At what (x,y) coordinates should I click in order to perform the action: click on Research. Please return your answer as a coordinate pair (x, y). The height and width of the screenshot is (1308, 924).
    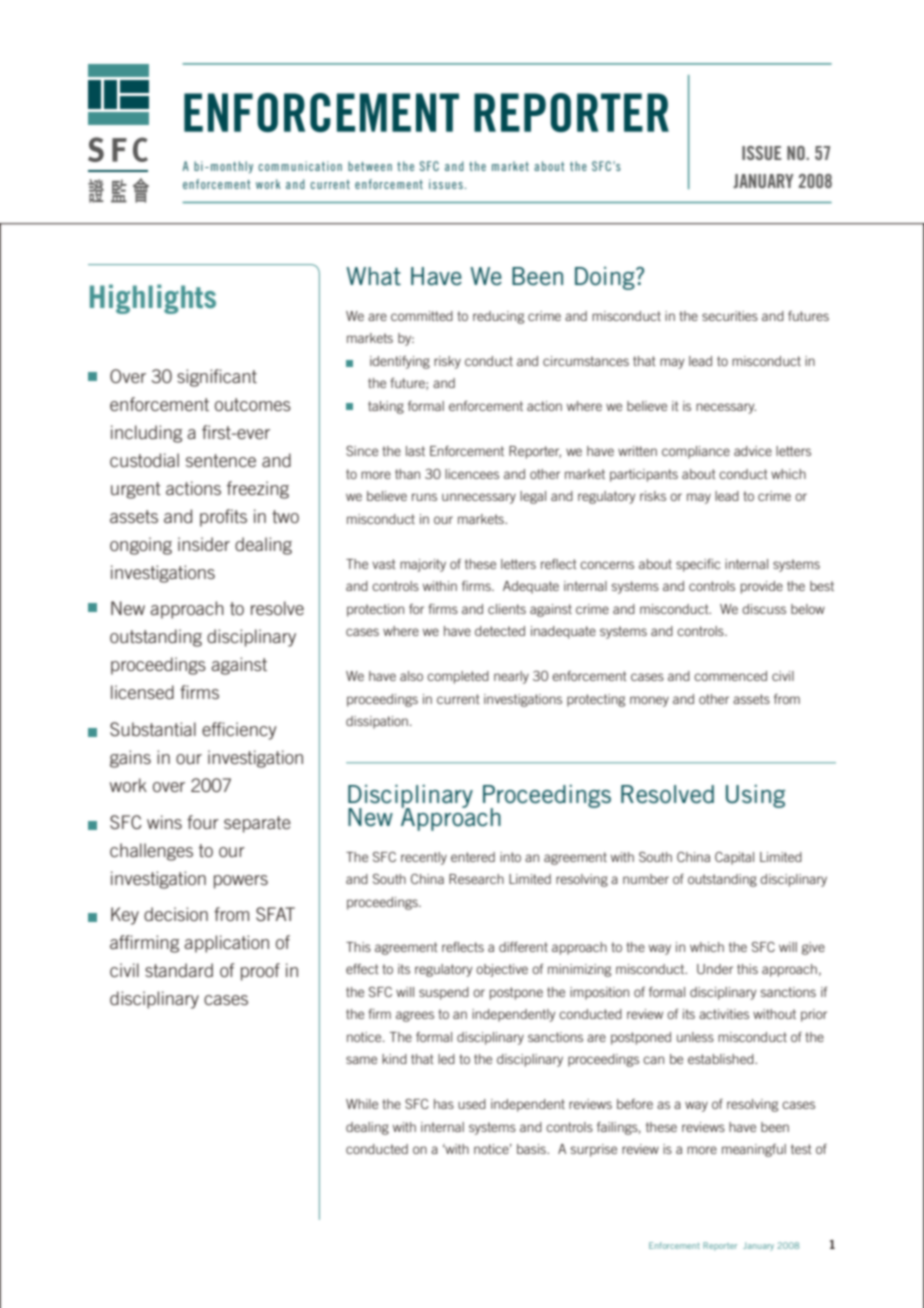
    Looking at the image, I should click on (476, 879).
